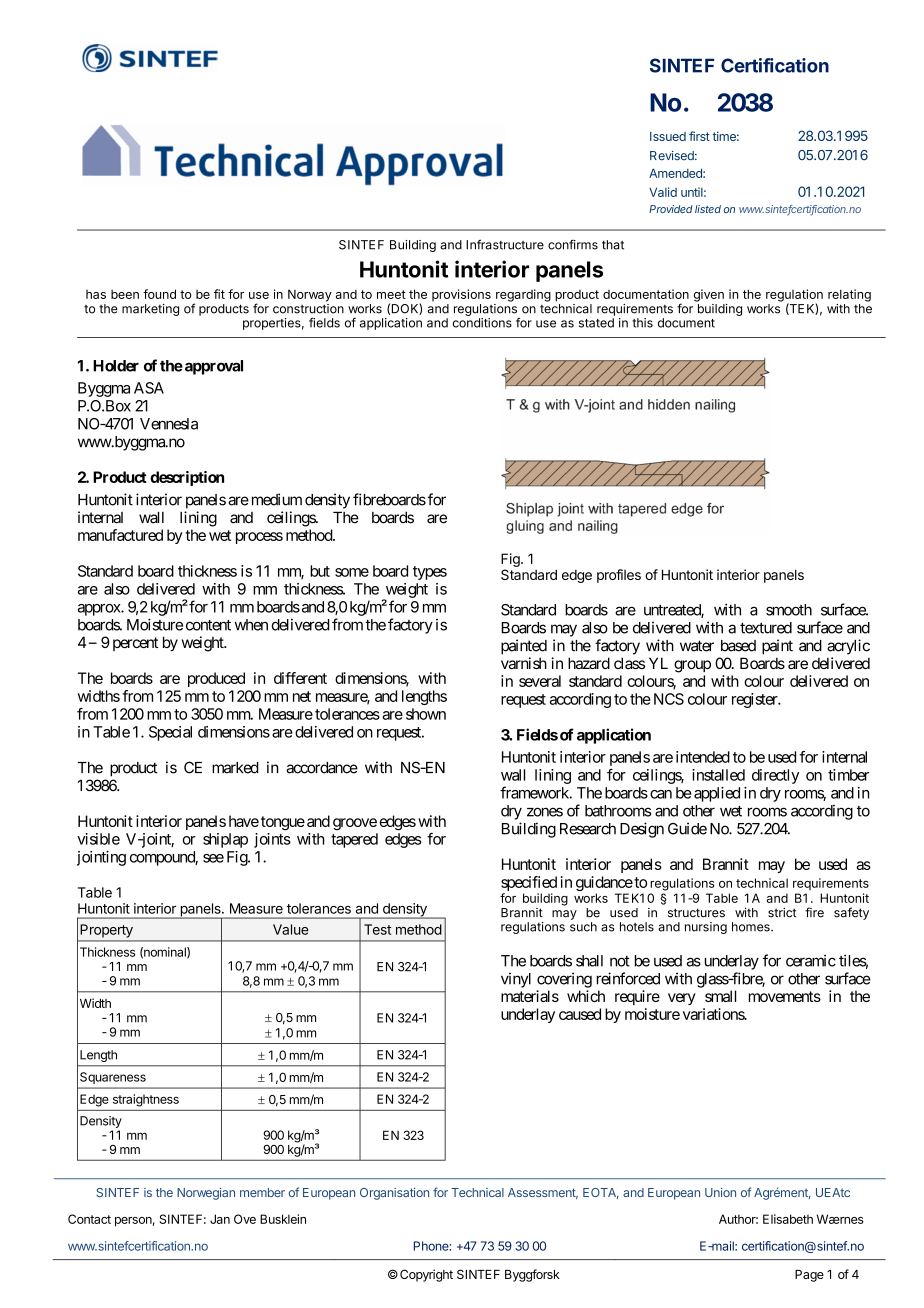  Describe the element at coordinates (708, 209) in the image. I see `listed` at that location.
